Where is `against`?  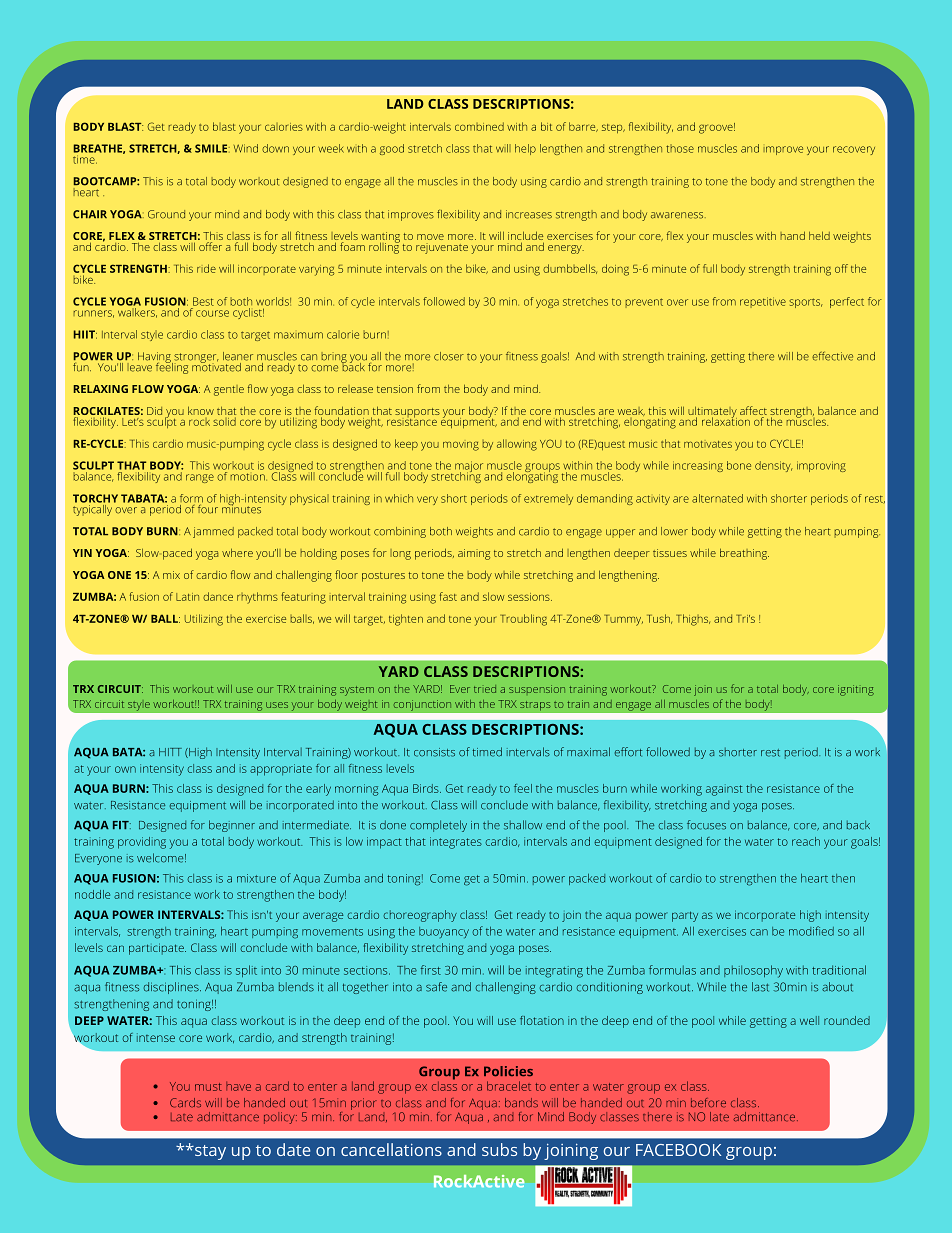 against is located at coordinates (724, 790).
